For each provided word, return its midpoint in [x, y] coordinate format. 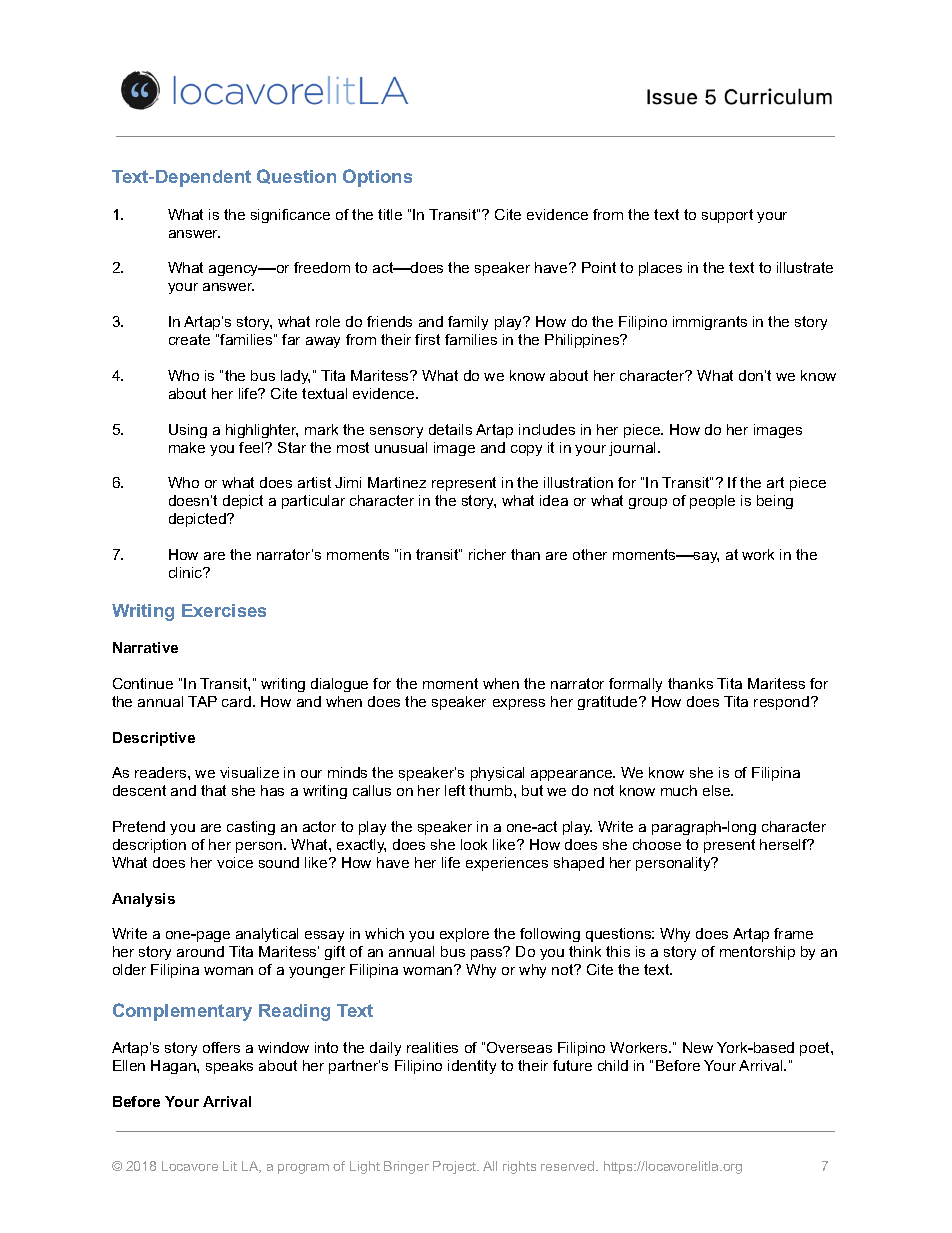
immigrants [710, 323]
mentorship [757, 953]
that [213, 790]
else [718, 790]
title [390, 214]
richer [487, 554]
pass [488, 953]
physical [497, 774]
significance [290, 216]
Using [188, 431]
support [727, 216]
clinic [187, 572]
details [450, 429]
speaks [229, 1067]
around [200, 951]
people [712, 502]
